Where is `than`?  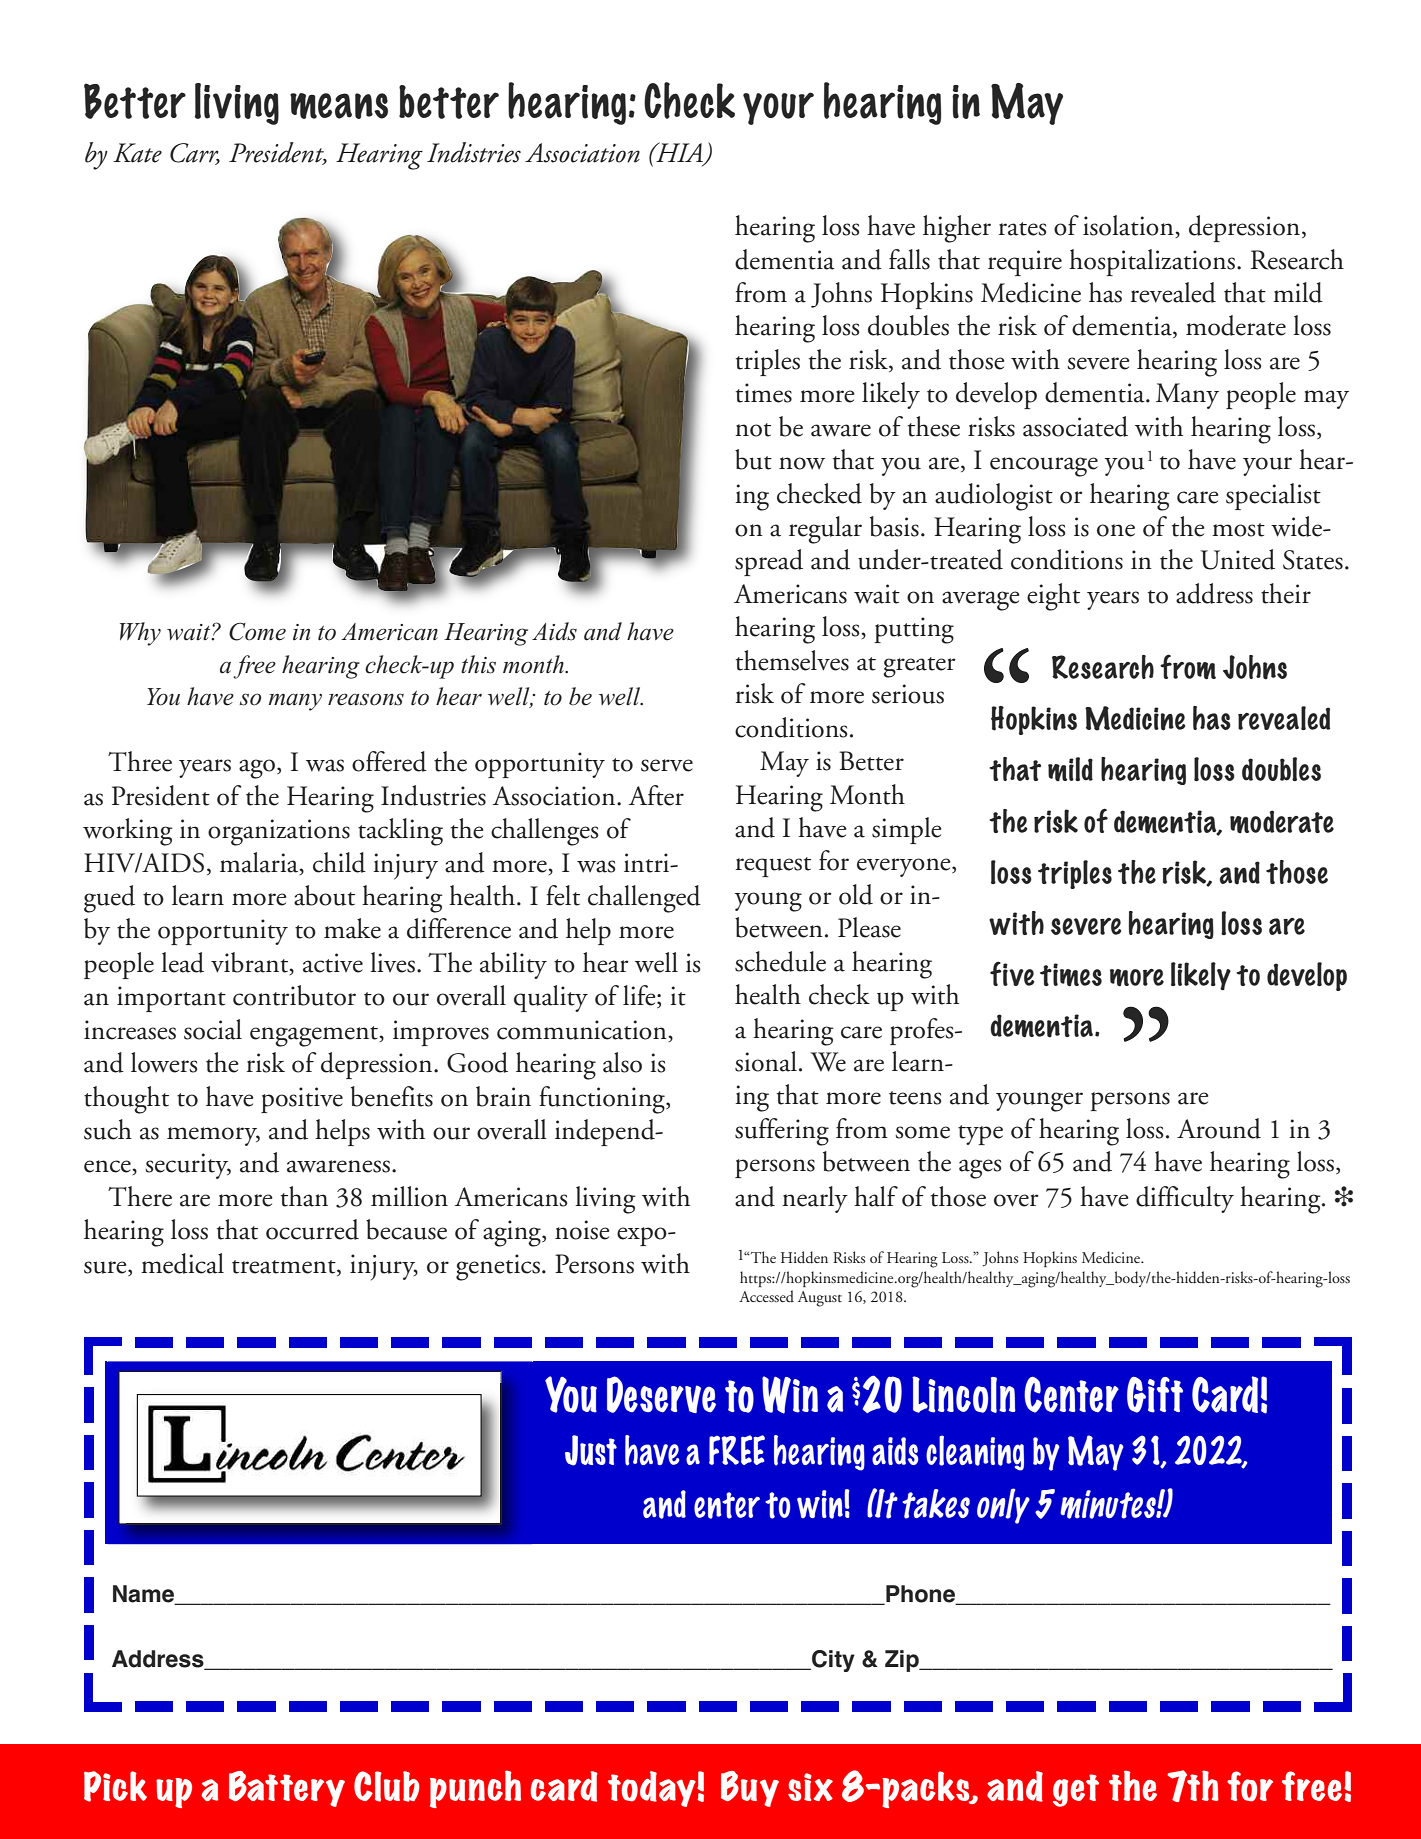
than is located at coordinates (304, 1196).
